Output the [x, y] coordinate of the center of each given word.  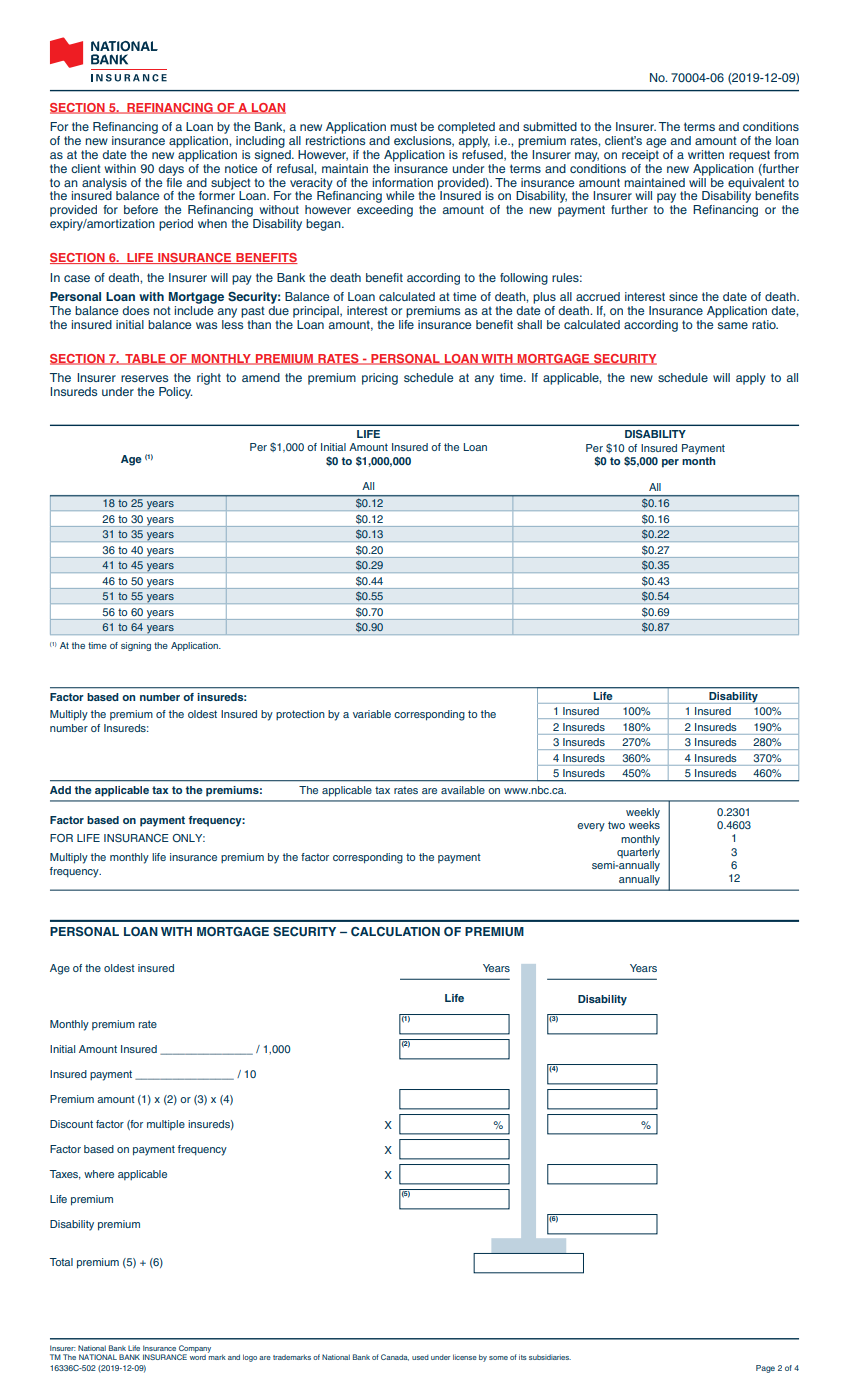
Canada [395, 1357]
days [172, 168]
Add [60, 790]
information [402, 182]
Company [194, 1350]
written [706, 154]
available [463, 790]
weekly [643, 813]
